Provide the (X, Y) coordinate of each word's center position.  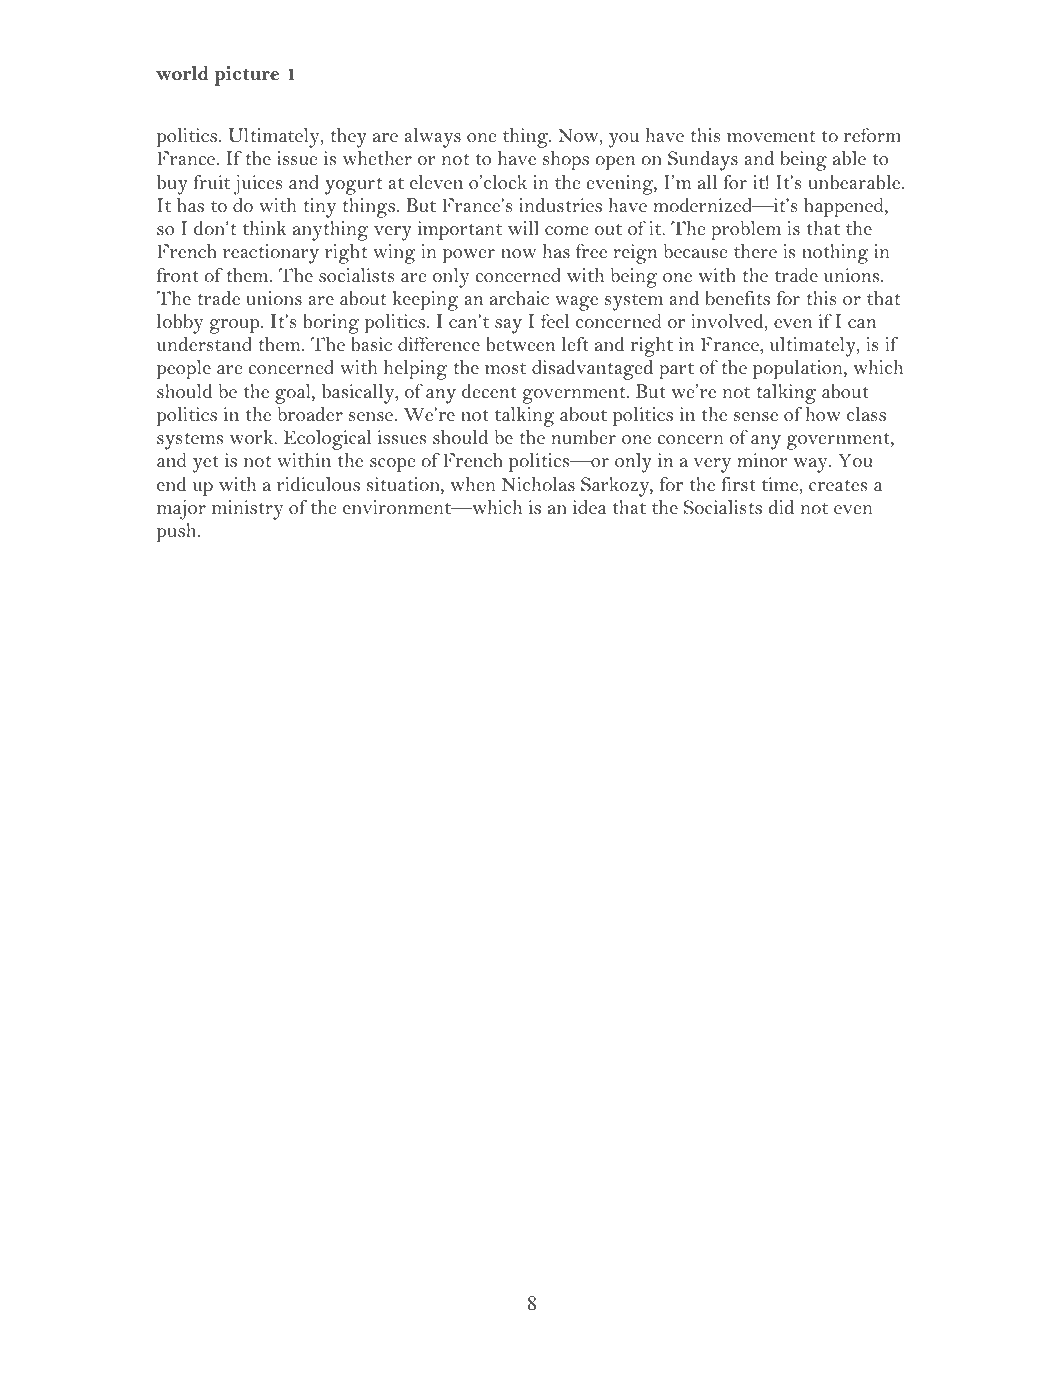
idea (589, 507)
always (432, 138)
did (781, 507)
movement (771, 136)
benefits (738, 298)
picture (246, 76)
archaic (519, 298)
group (236, 326)
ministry (247, 510)
